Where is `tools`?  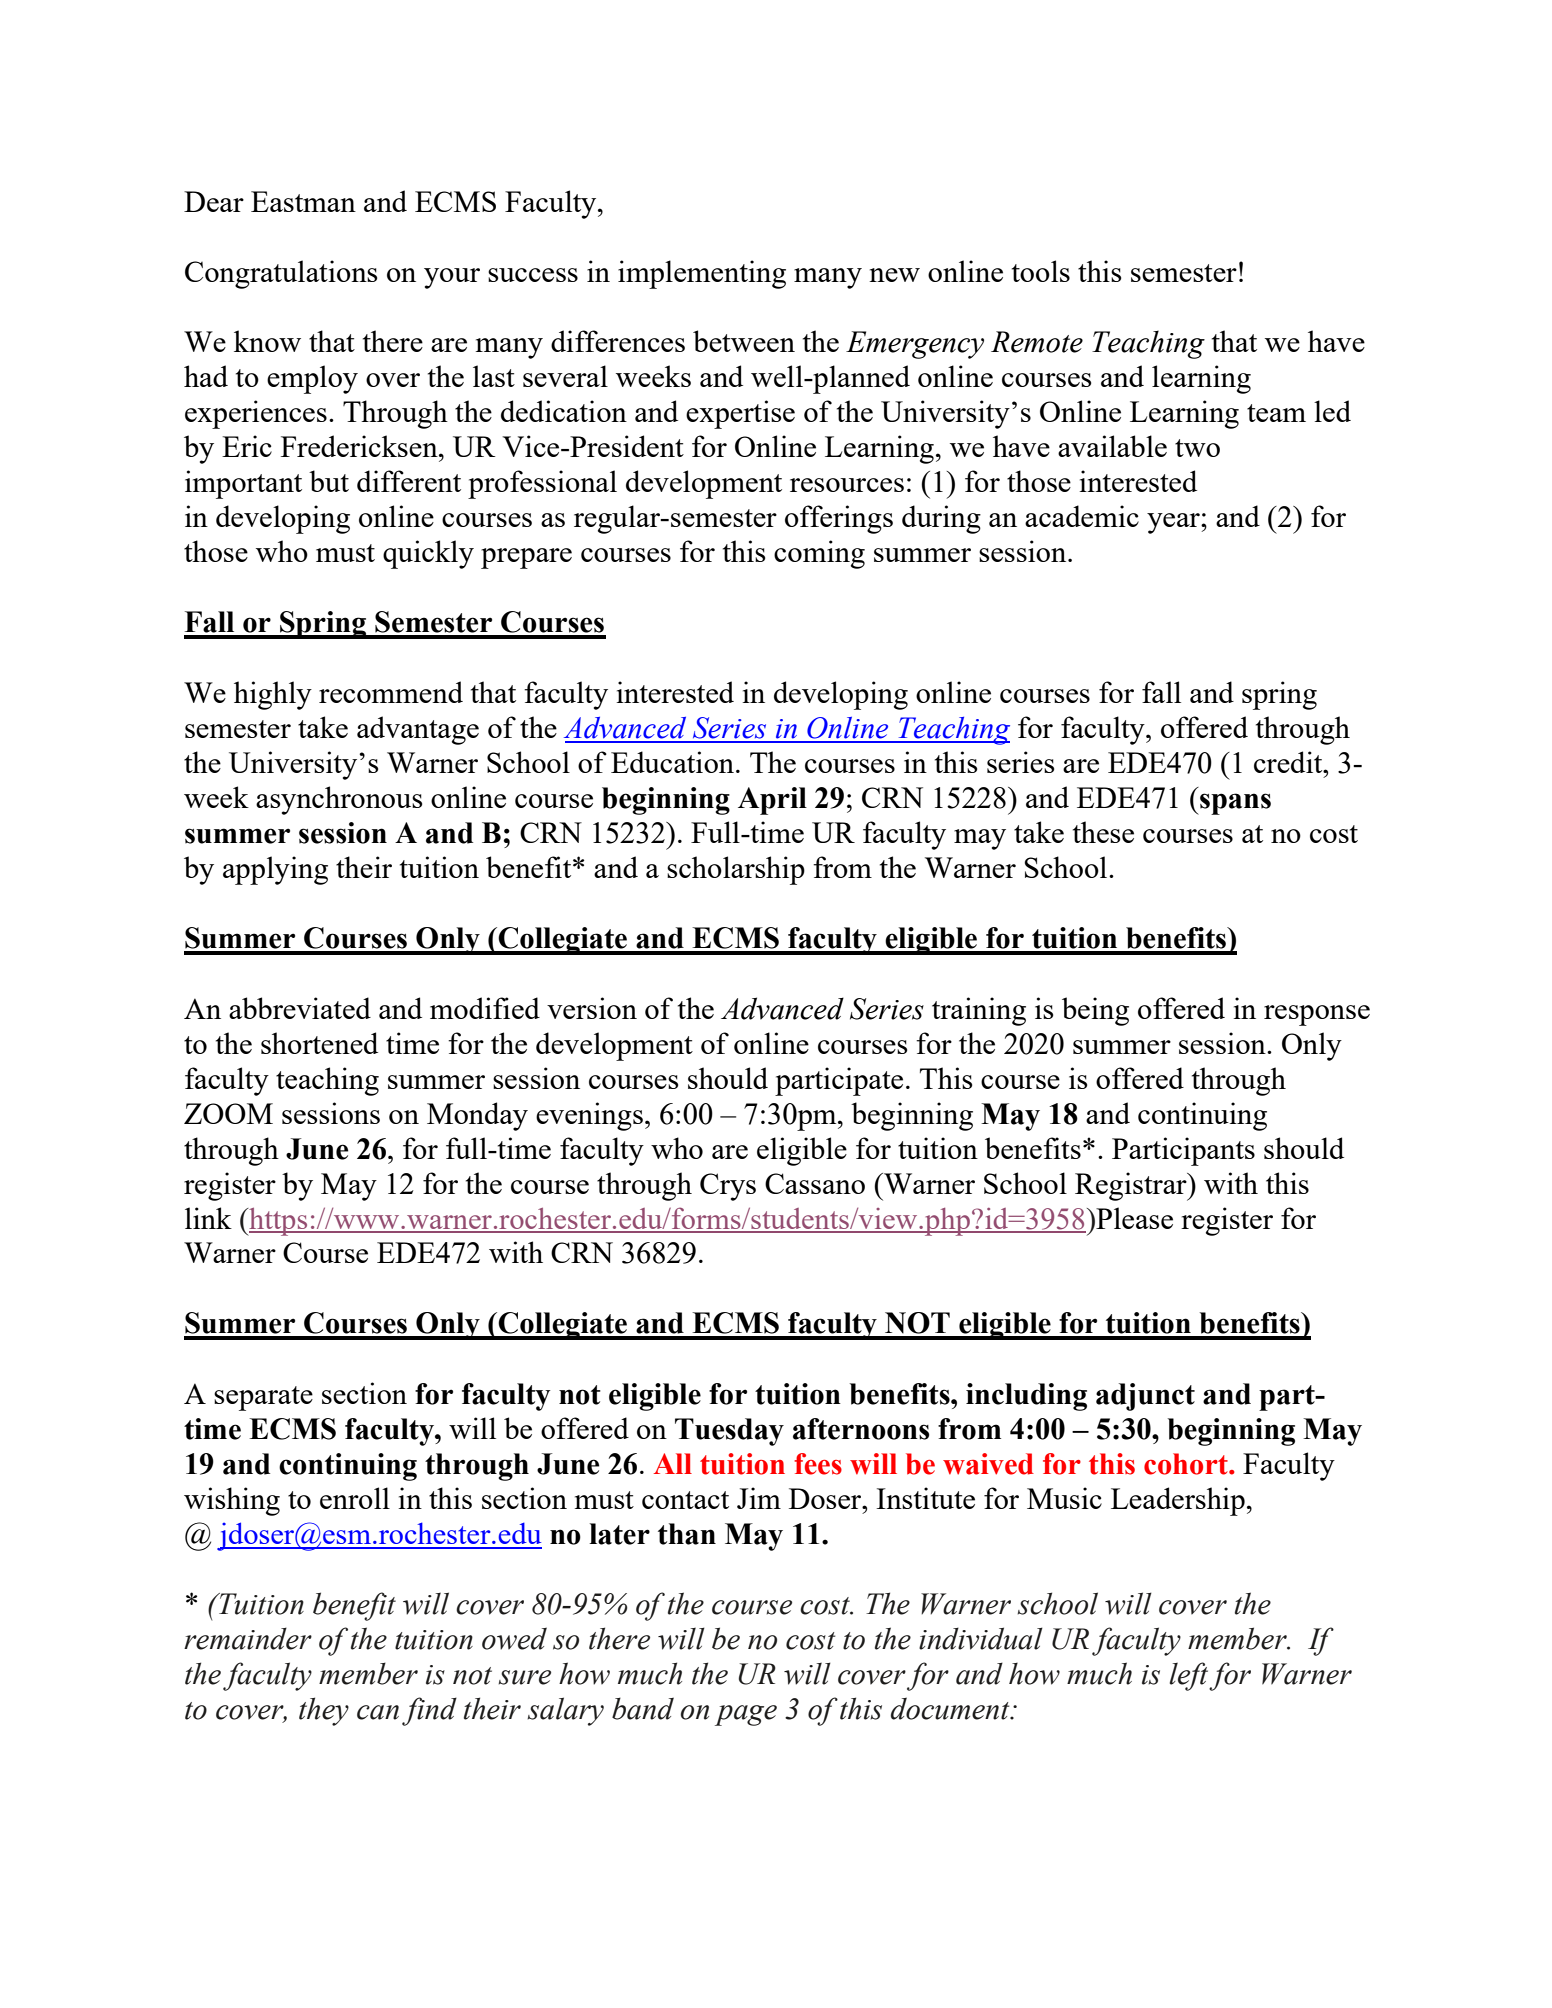 tools is located at coordinates (1041, 271).
